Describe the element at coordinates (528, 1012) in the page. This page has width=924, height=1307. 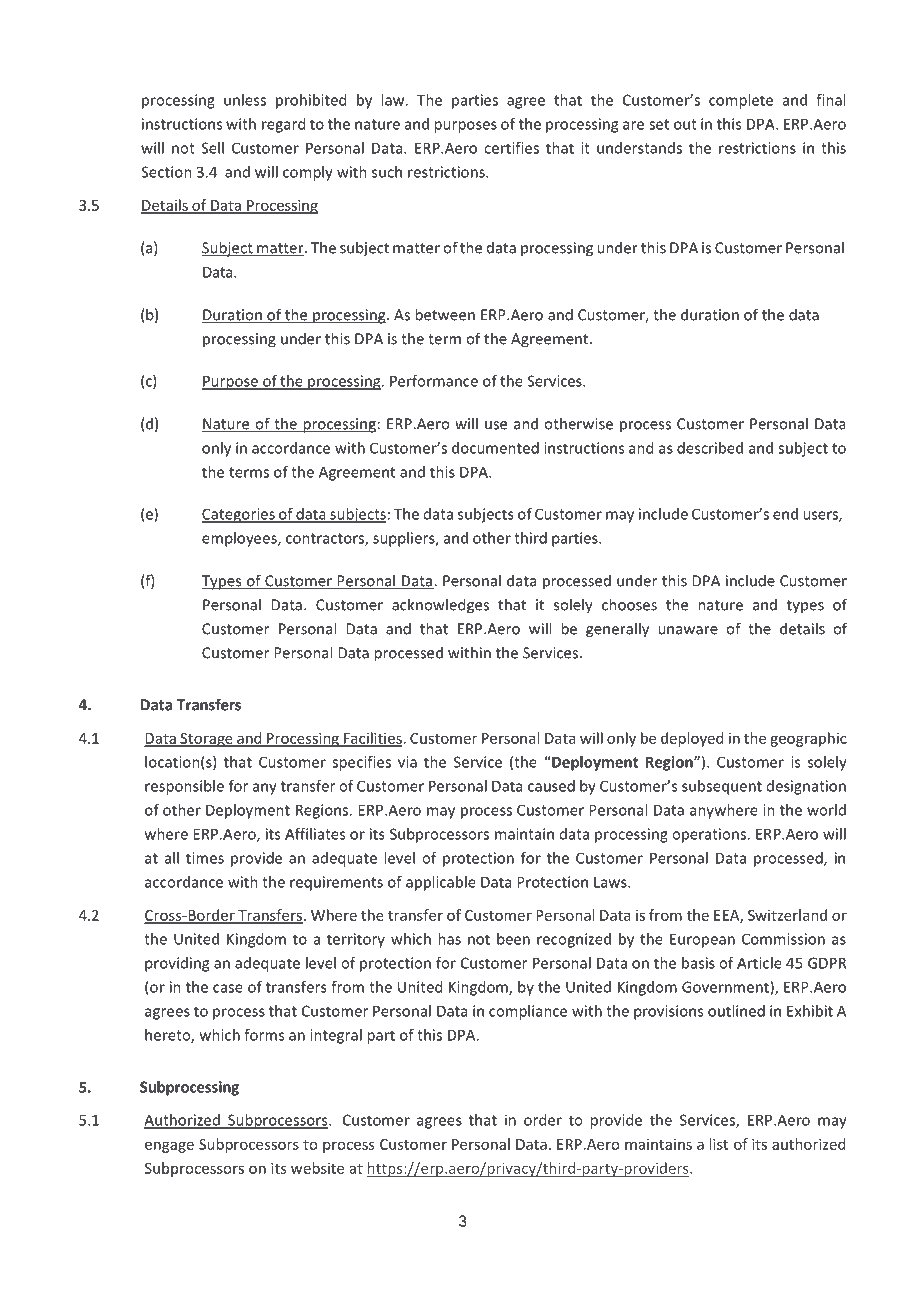
I see `compliance` at that location.
